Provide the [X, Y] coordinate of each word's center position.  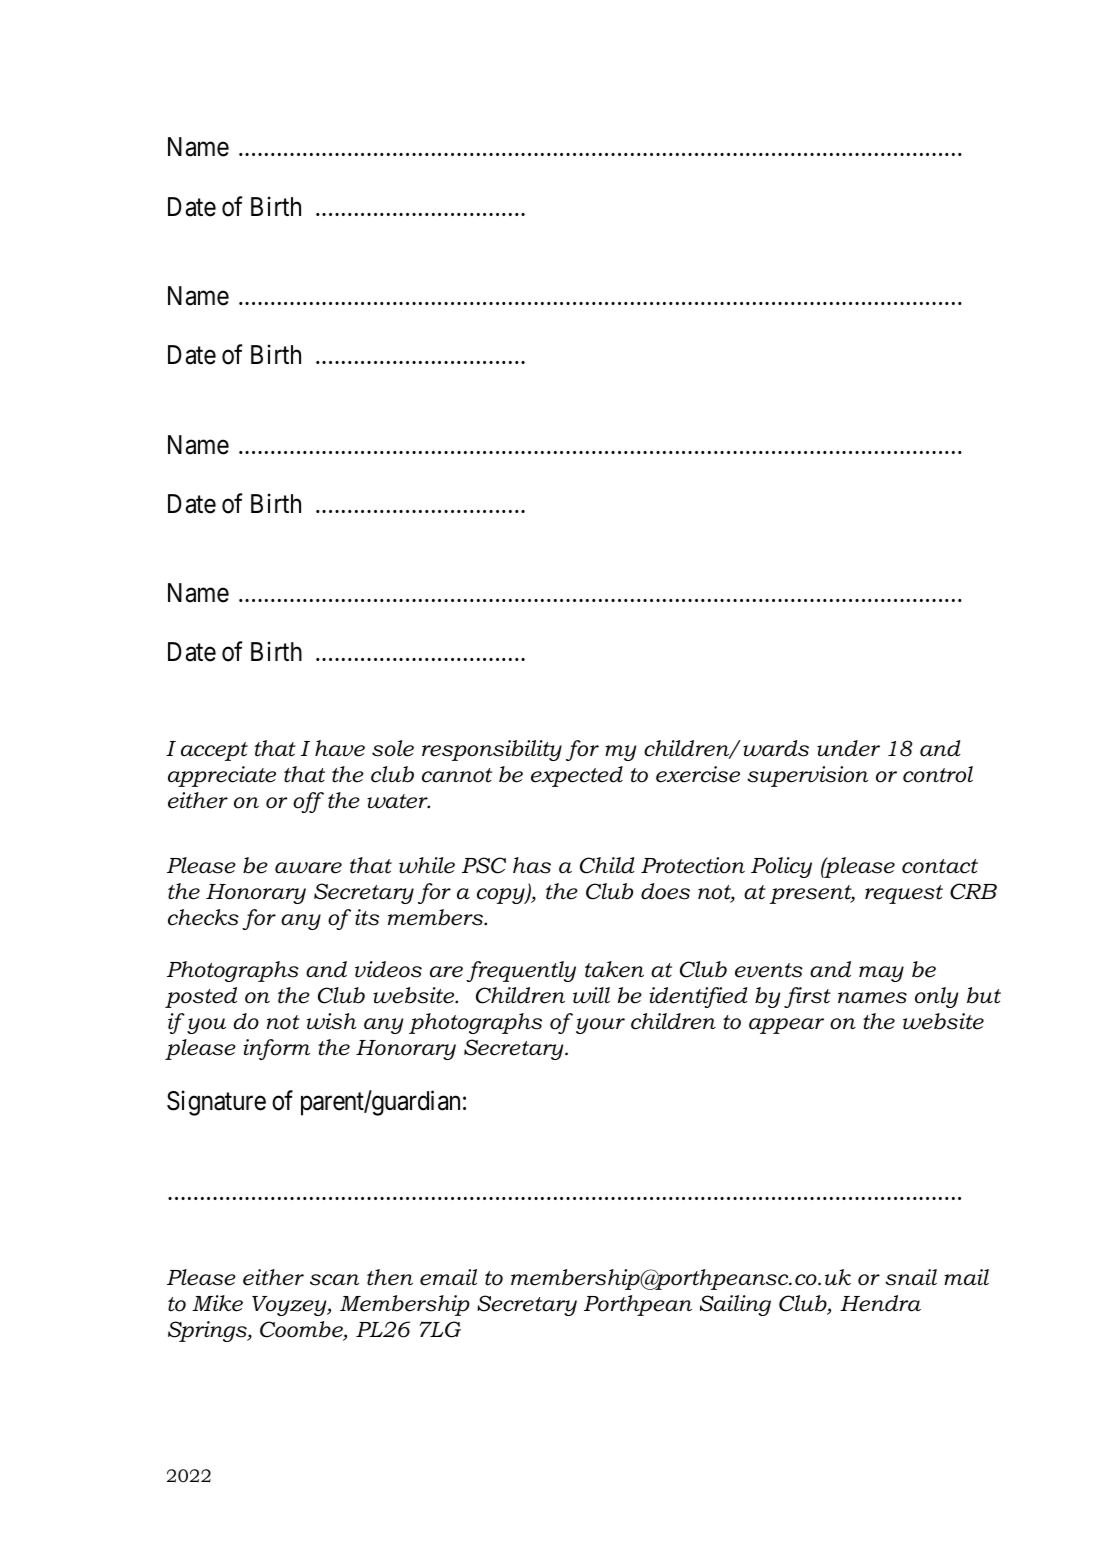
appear [786, 1026]
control [938, 774]
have [340, 748]
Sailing [735, 1305]
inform [276, 1049]
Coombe [302, 1331]
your [600, 1026]
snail [911, 1277]
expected [577, 776]
